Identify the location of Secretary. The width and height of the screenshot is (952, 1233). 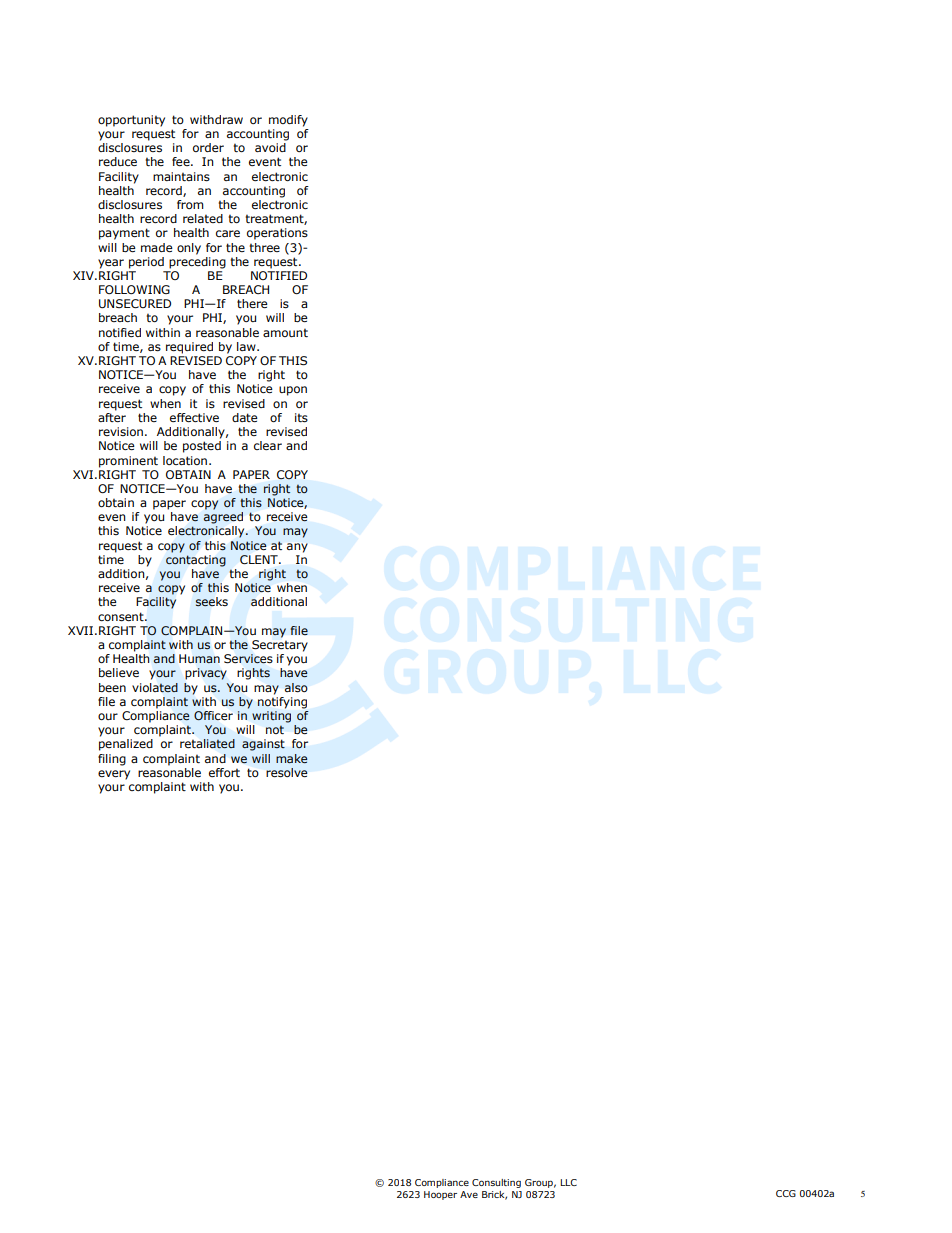
(280, 646).
